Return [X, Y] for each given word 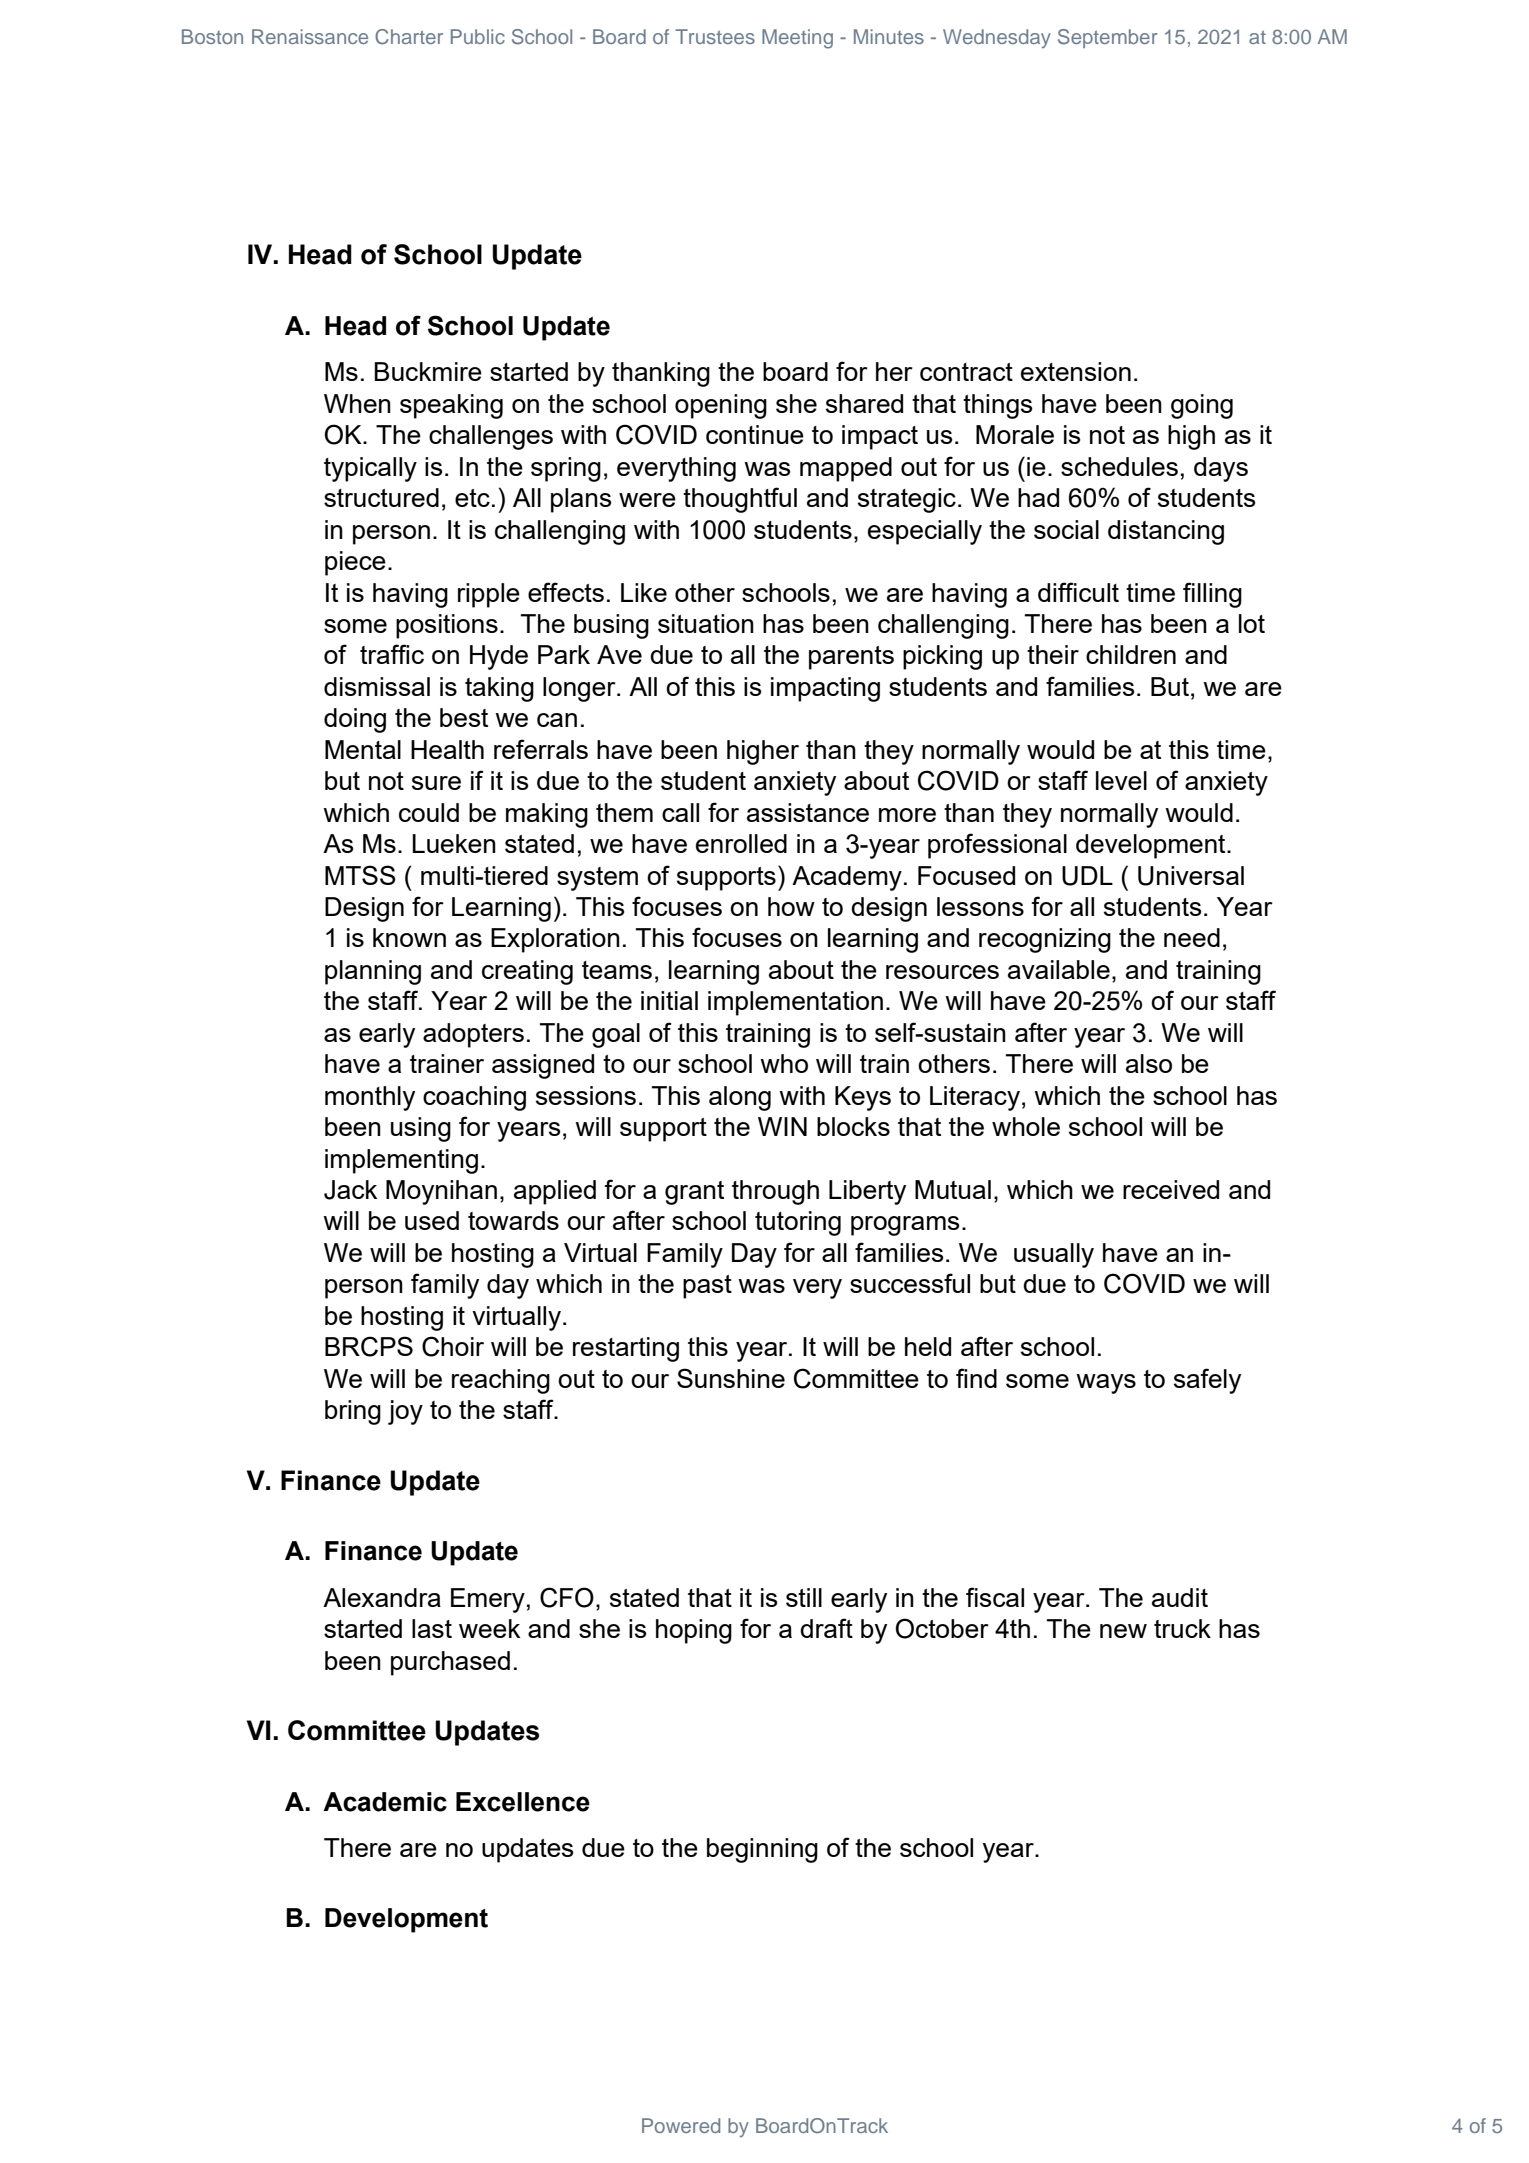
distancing [1166, 532]
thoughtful [740, 500]
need [1192, 937]
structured [381, 497]
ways [1106, 1384]
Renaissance [310, 36]
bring [353, 1412]
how [791, 906]
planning [373, 972]
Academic [385, 1802]
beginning [762, 1850]
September [1107, 38]
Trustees [715, 36]
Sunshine [731, 1378]
